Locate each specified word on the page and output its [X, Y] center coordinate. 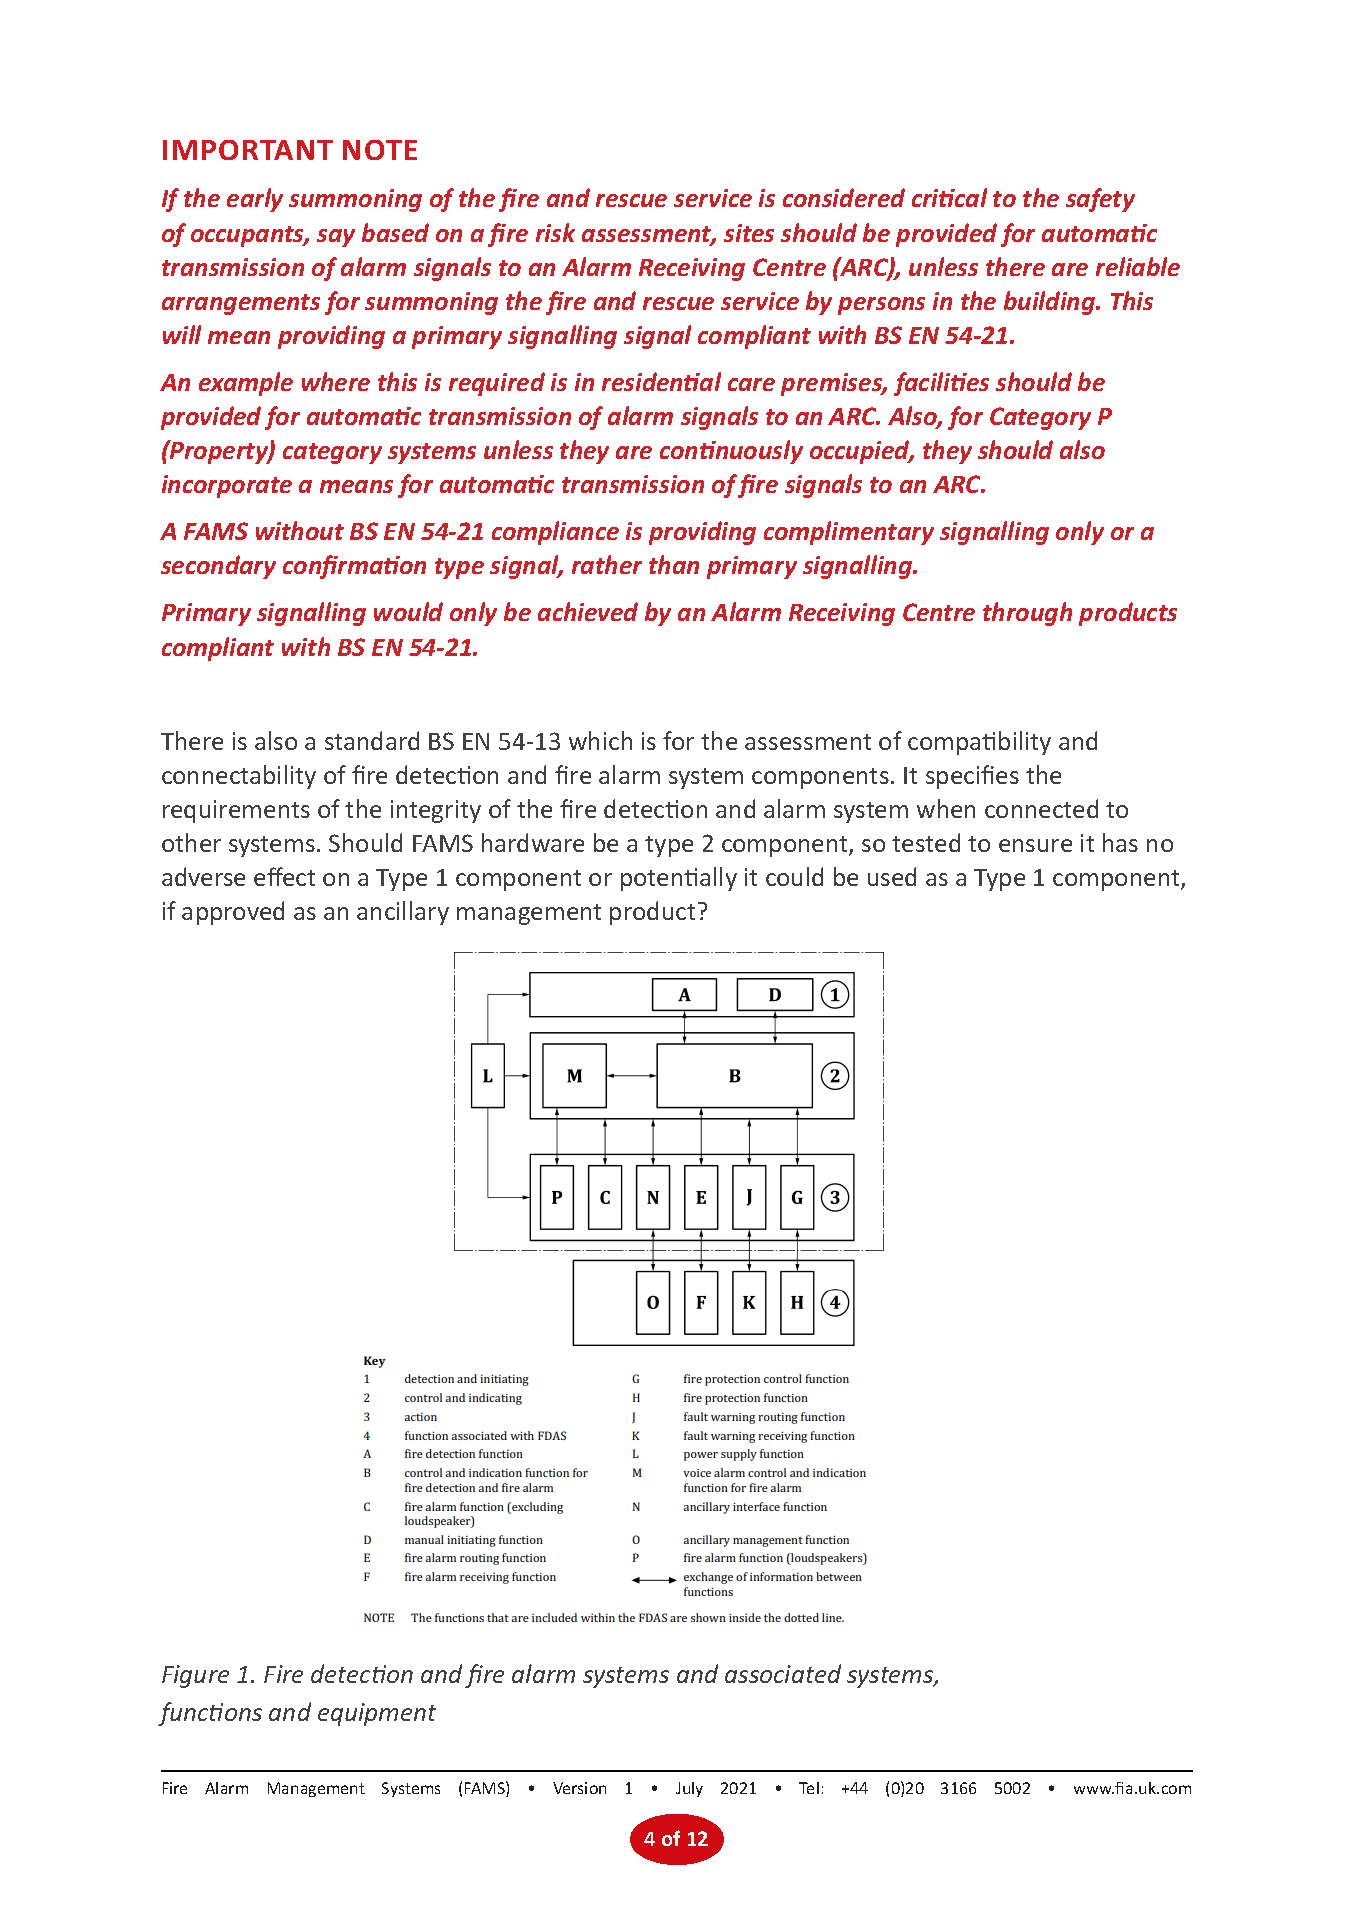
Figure [195, 1676]
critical [949, 197]
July [689, 1789]
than [674, 564]
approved [233, 913]
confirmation [354, 567]
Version [579, 1788]
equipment [377, 1714]
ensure [1035, 845]
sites [749, 233]
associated [783, 1673]
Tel [809, 1788]
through [1027, 614]
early [255, 200]
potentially [679, 879]
